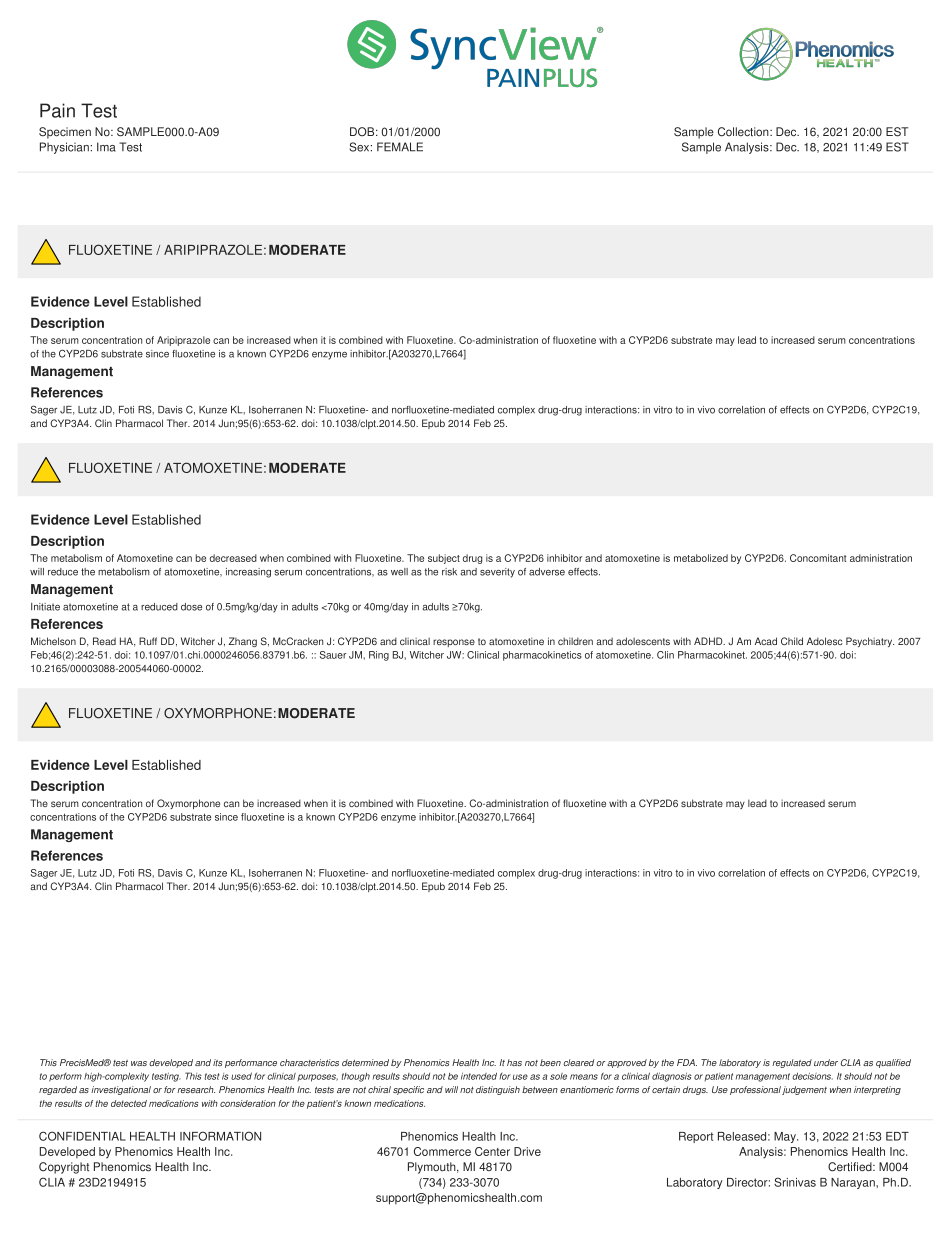 The image size is (952, 1233). I want to click on Ima, so click(106, 147).
